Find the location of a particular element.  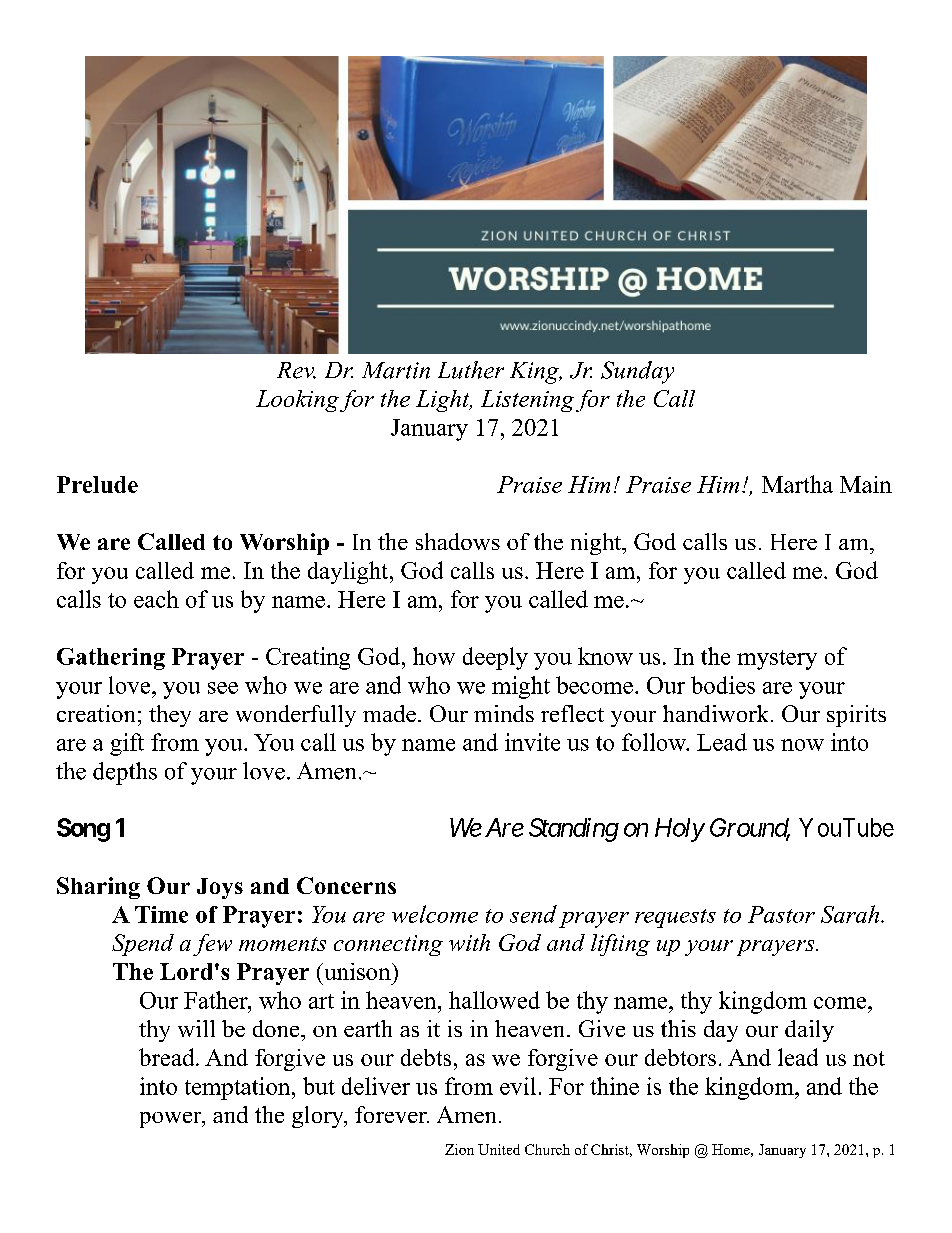

power is located at coordinates (172, 1120).
